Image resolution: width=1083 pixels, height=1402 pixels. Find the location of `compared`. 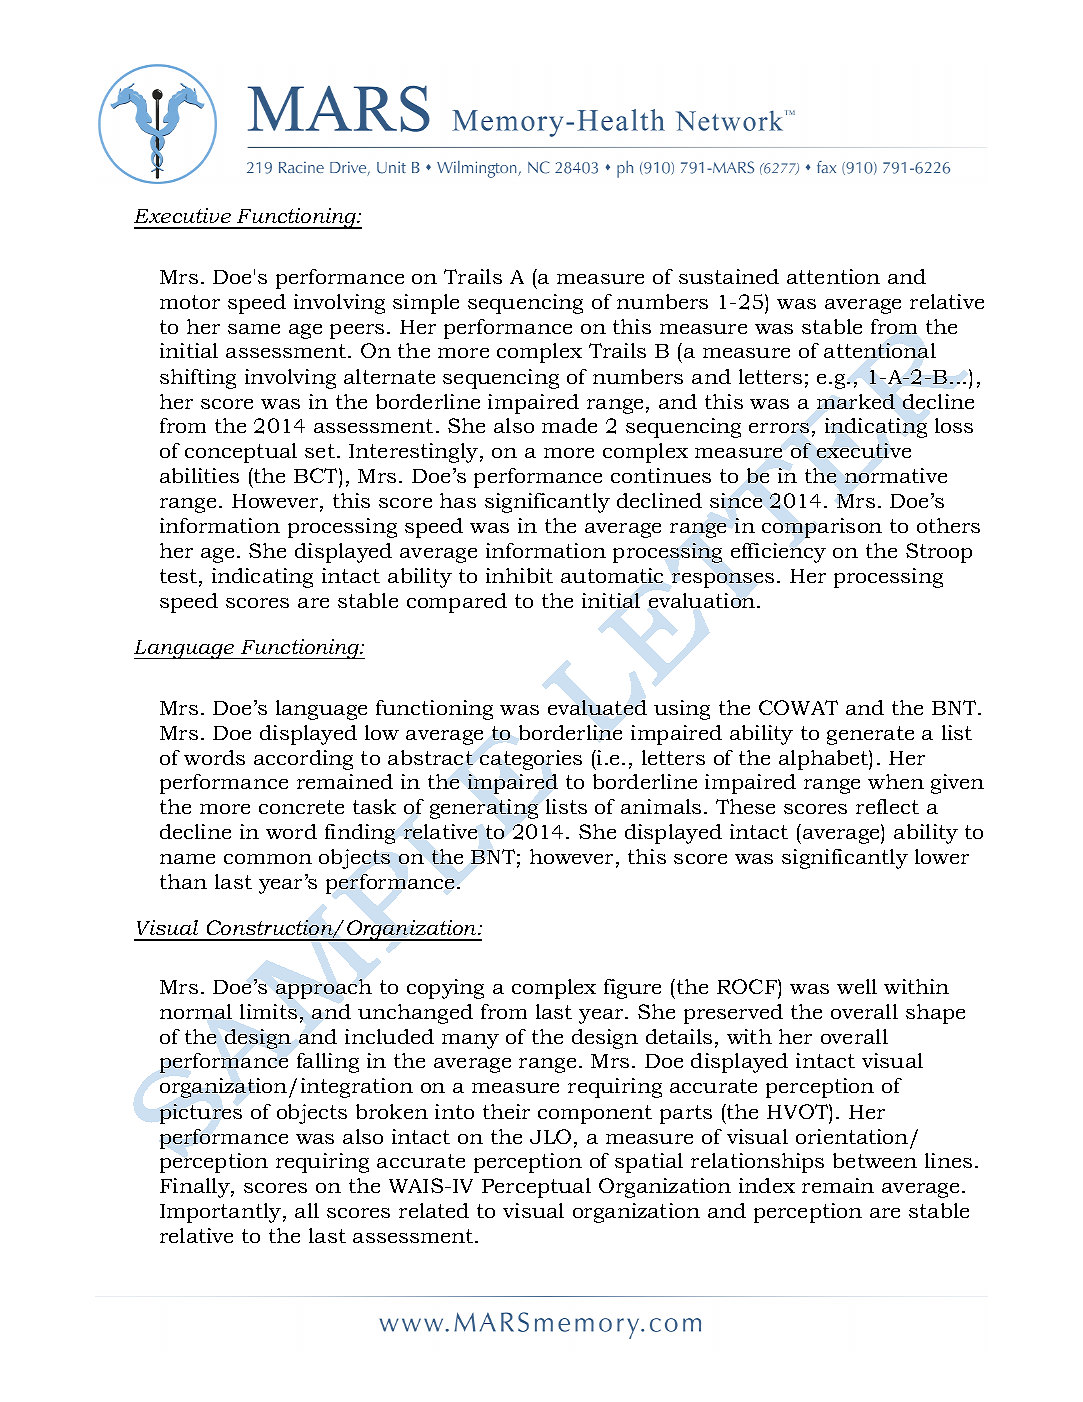

compared is located at coordinates (457, 603).
